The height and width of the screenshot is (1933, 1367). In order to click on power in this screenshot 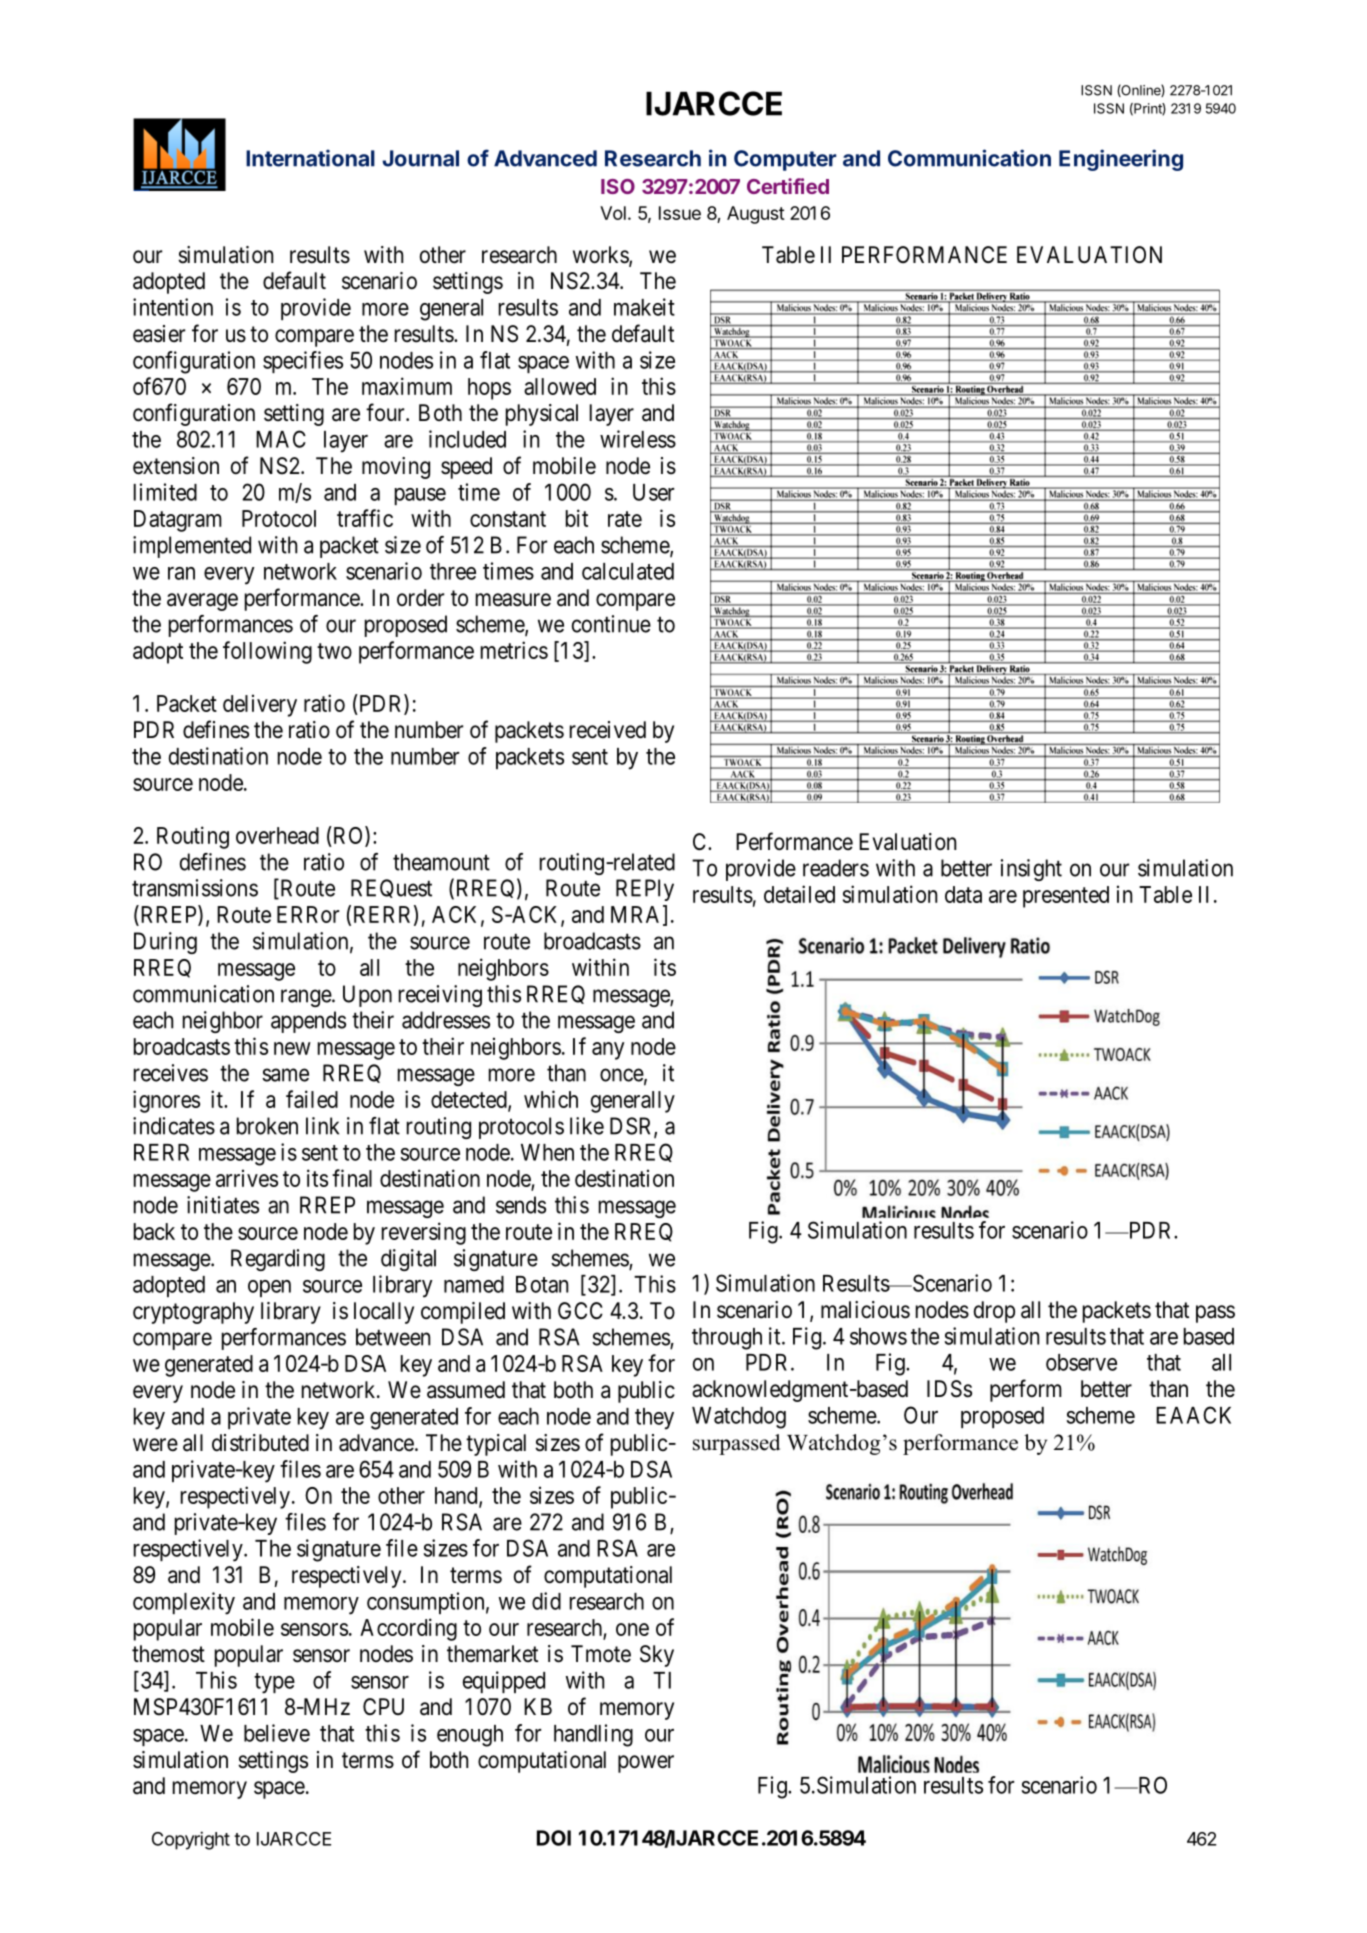, I will do `click(646, 1764)`.
